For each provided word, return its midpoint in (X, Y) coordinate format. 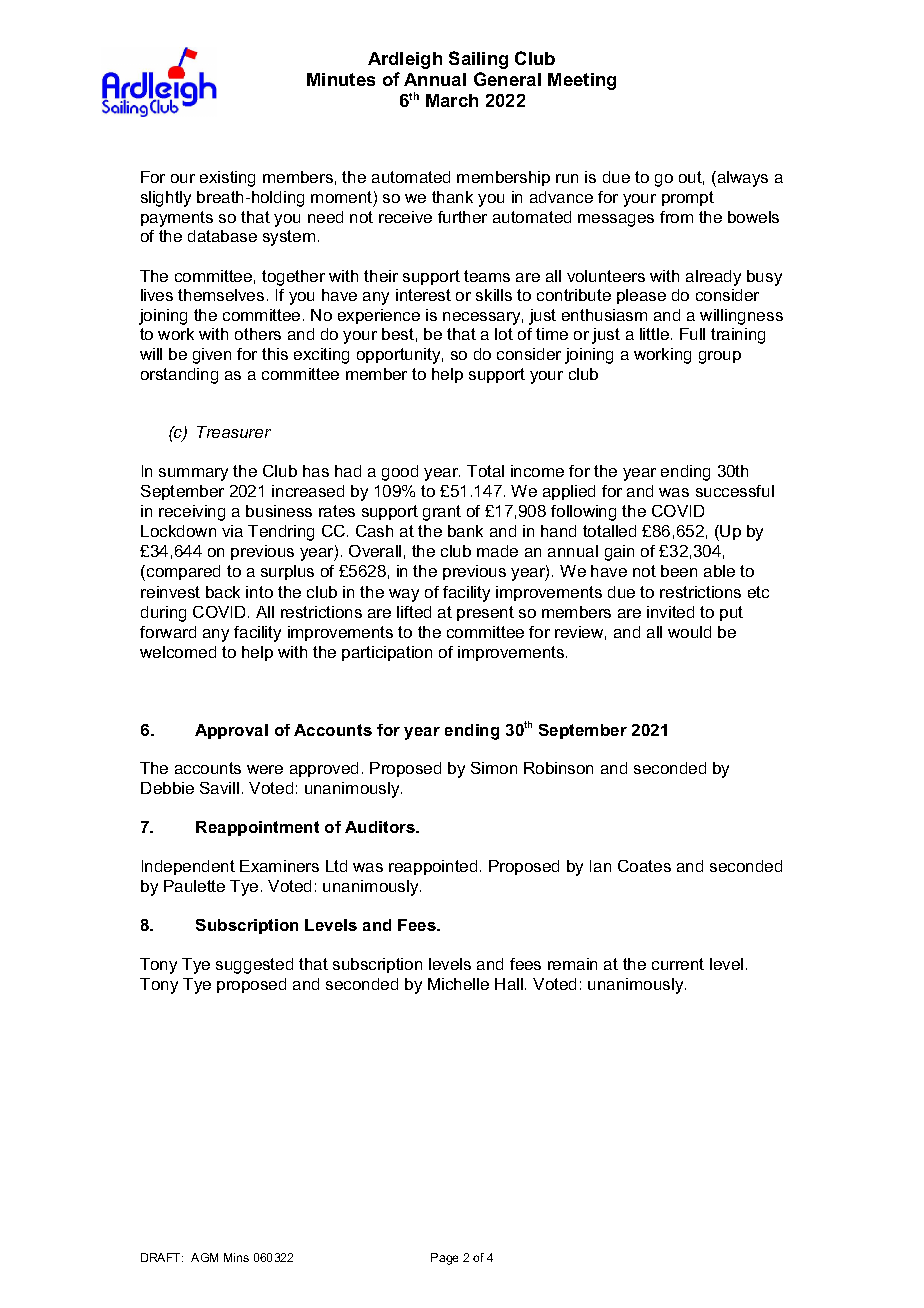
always (741, 179)
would (689, 632)
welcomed (178, 652)
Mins (236, 1257)
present (485, 613)
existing (227, 179)
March (452, 100)
